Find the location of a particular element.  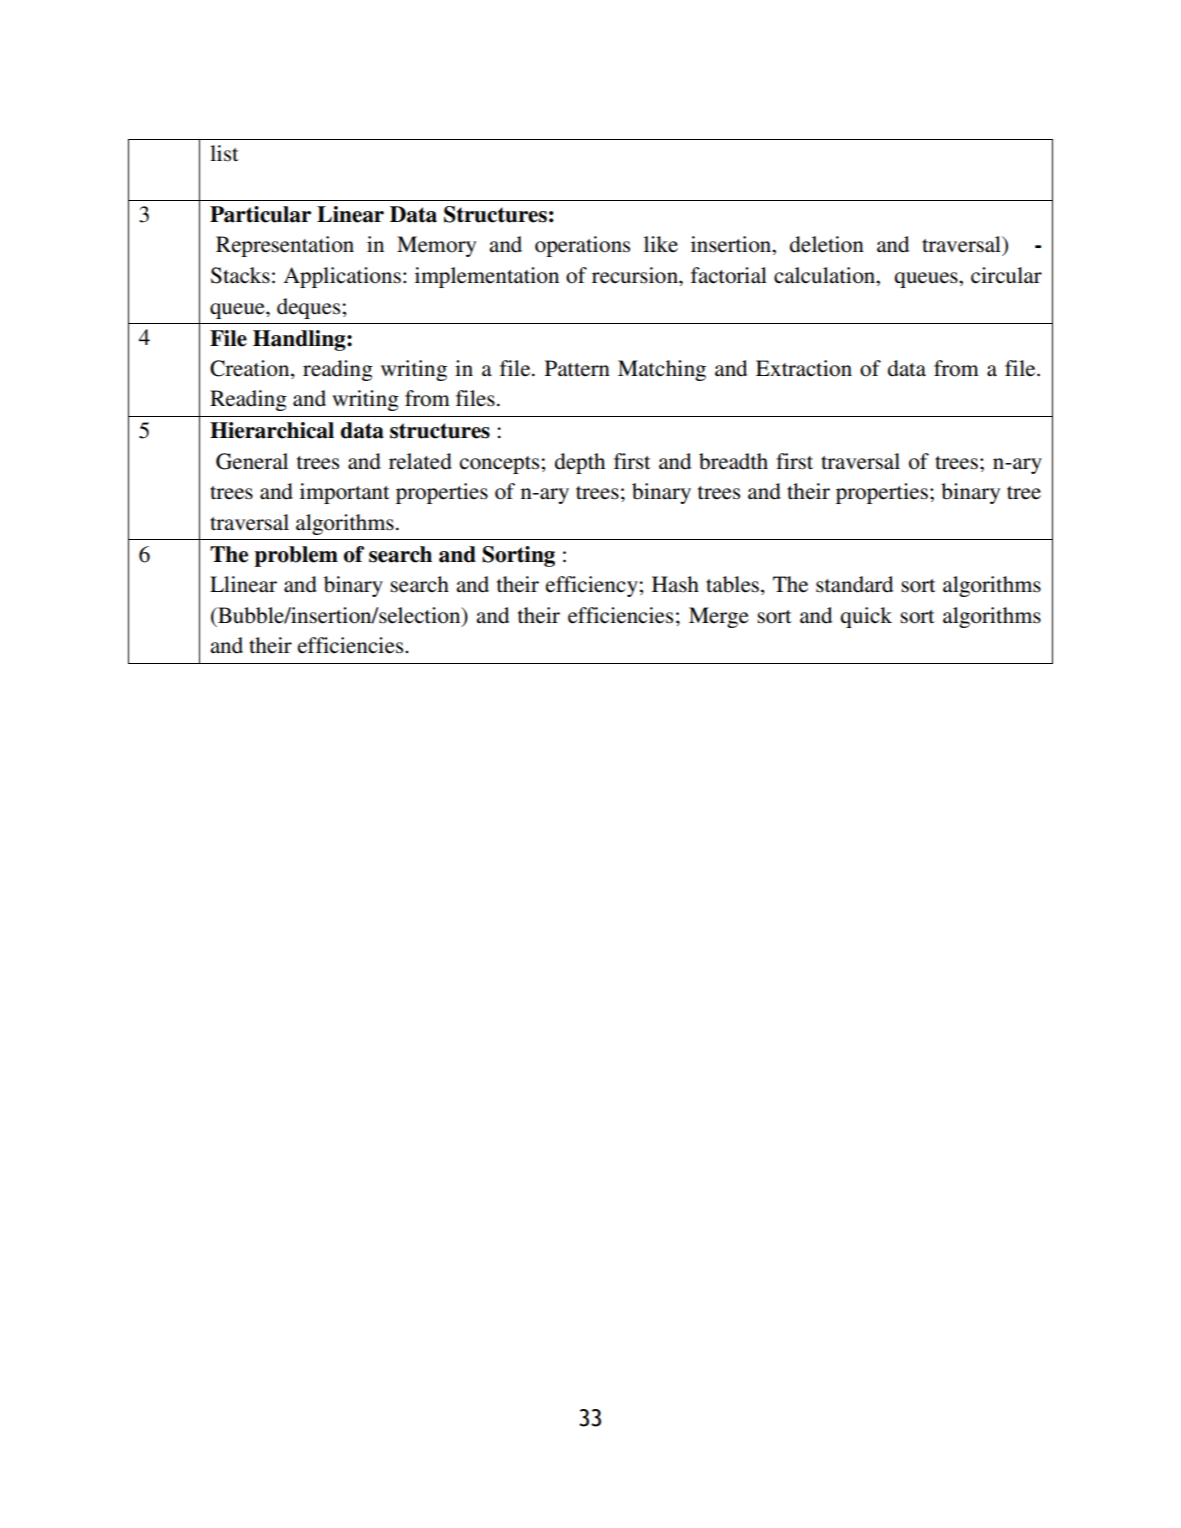

depth is located at coordinates (580, 463).
